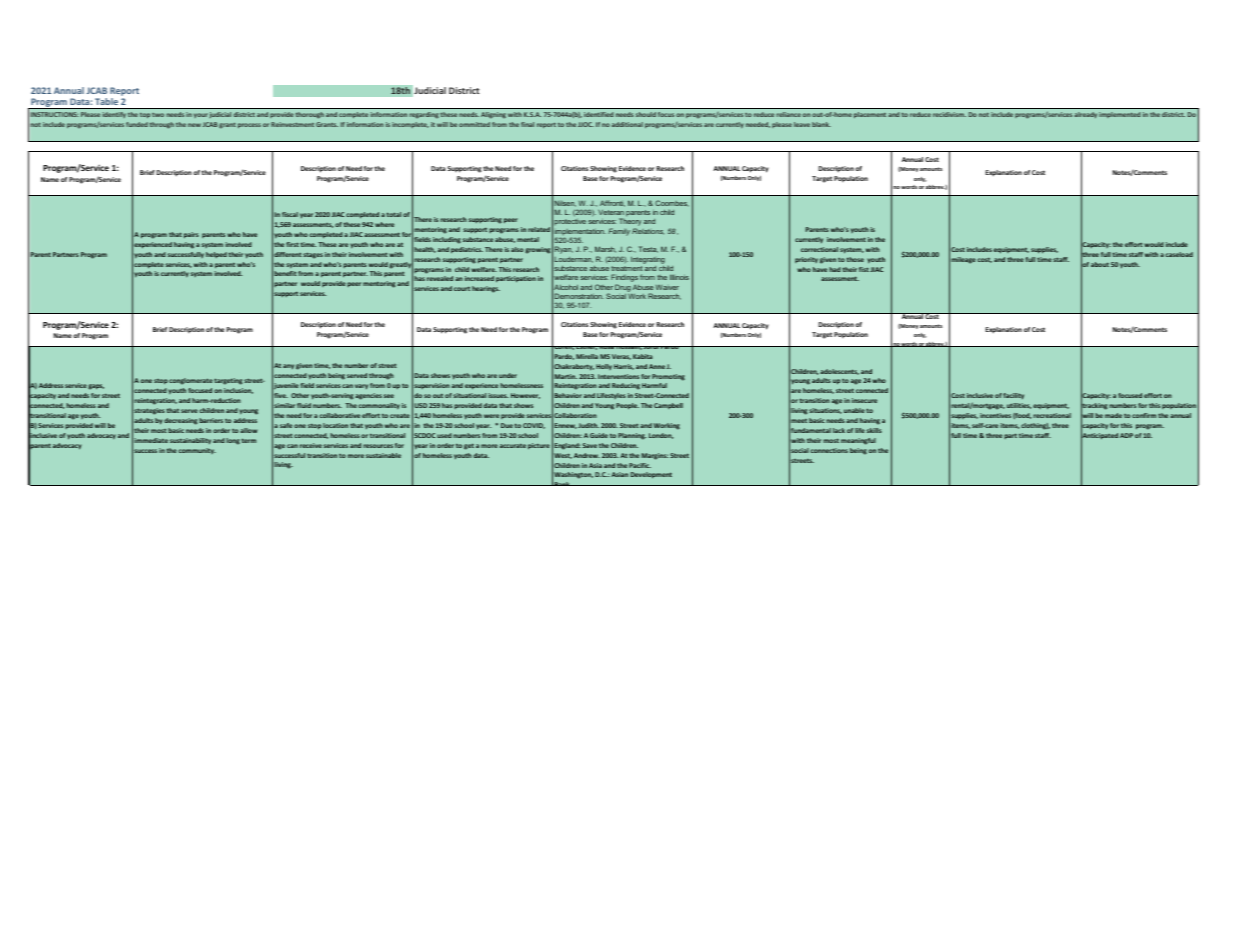 The width and height of the screenshot is (1233, 952). Describe the element at coordinates (216, 255) in the screenshot. I see `helped` at that location.
